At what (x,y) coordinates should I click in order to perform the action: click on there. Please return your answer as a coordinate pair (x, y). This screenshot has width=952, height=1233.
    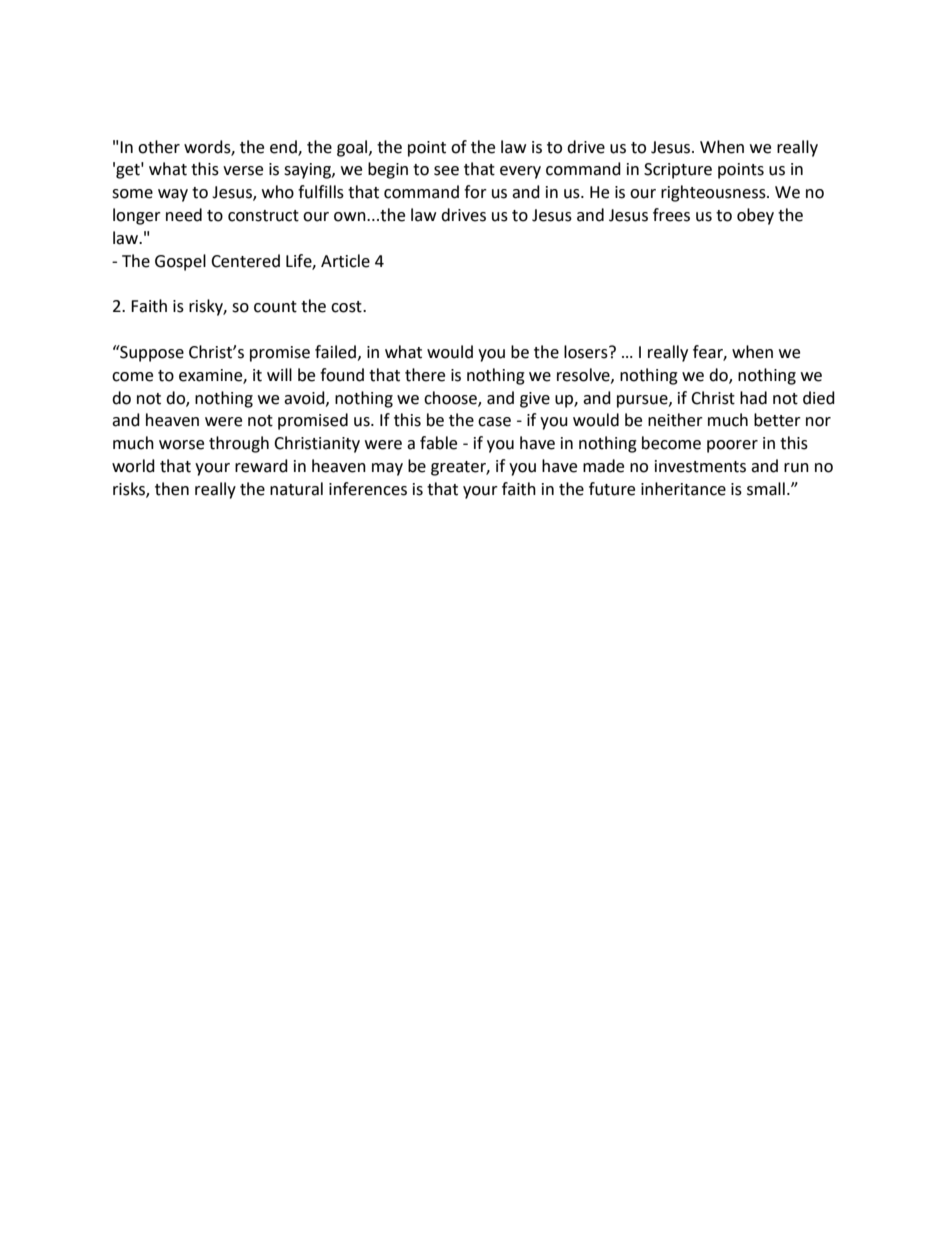
    Looking at the image, I should click on (425, 375).
